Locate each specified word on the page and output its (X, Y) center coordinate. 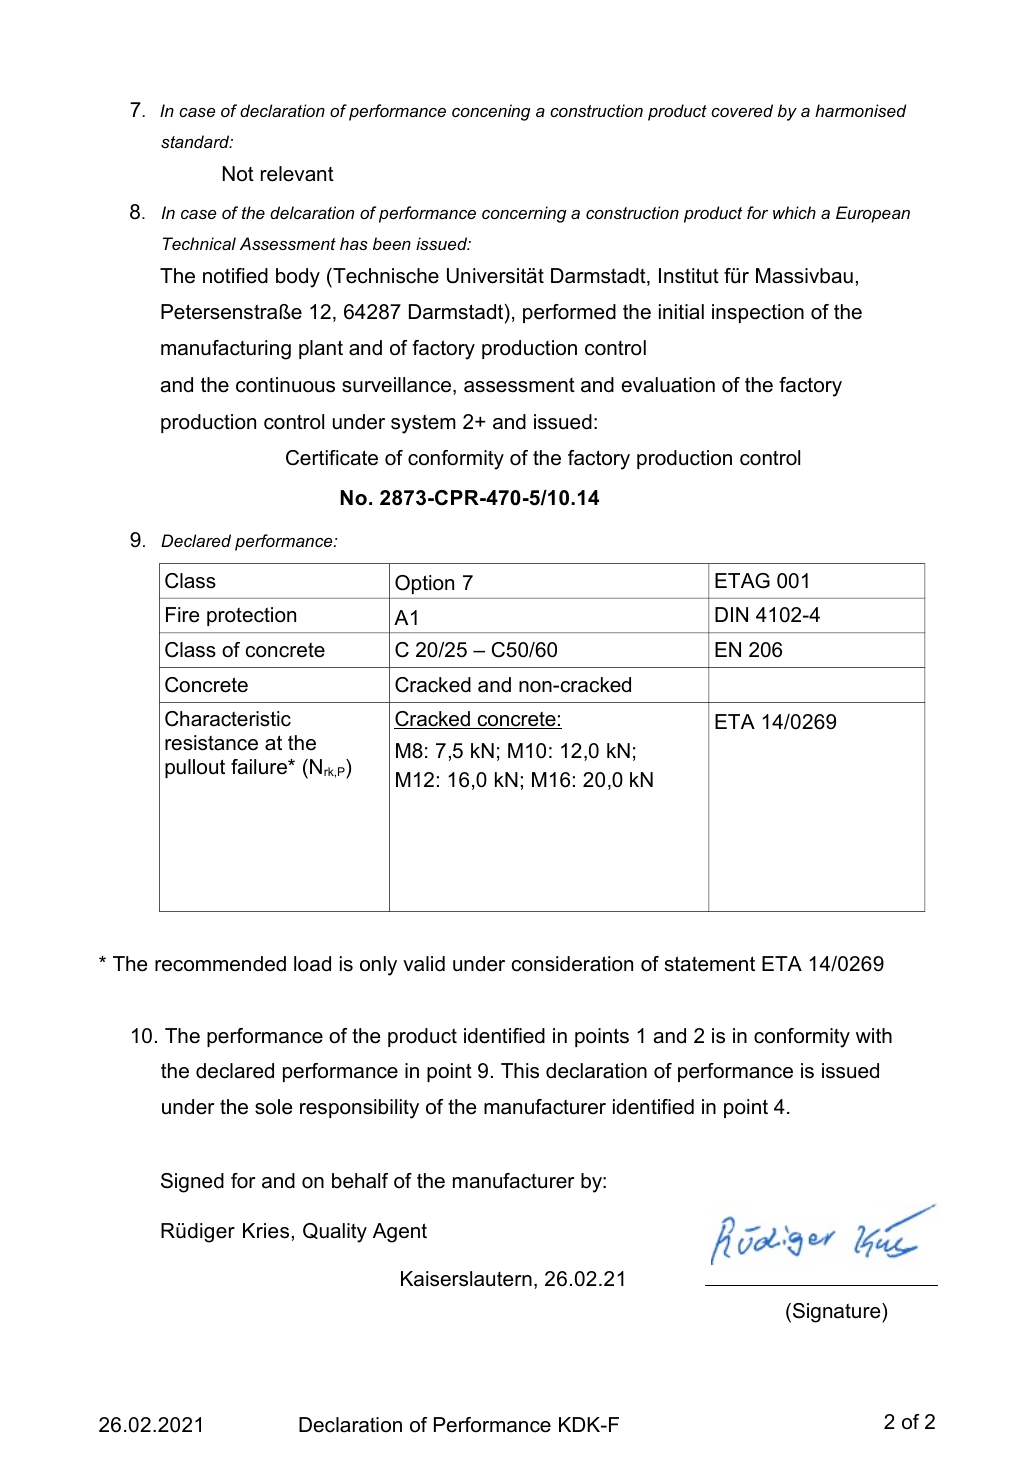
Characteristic (228, 719)
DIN (731, 614)
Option (424, 584)
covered (742, 110)
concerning (524, 214)
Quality (335, 1233)
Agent (400, 1233)
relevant (297, 174)
